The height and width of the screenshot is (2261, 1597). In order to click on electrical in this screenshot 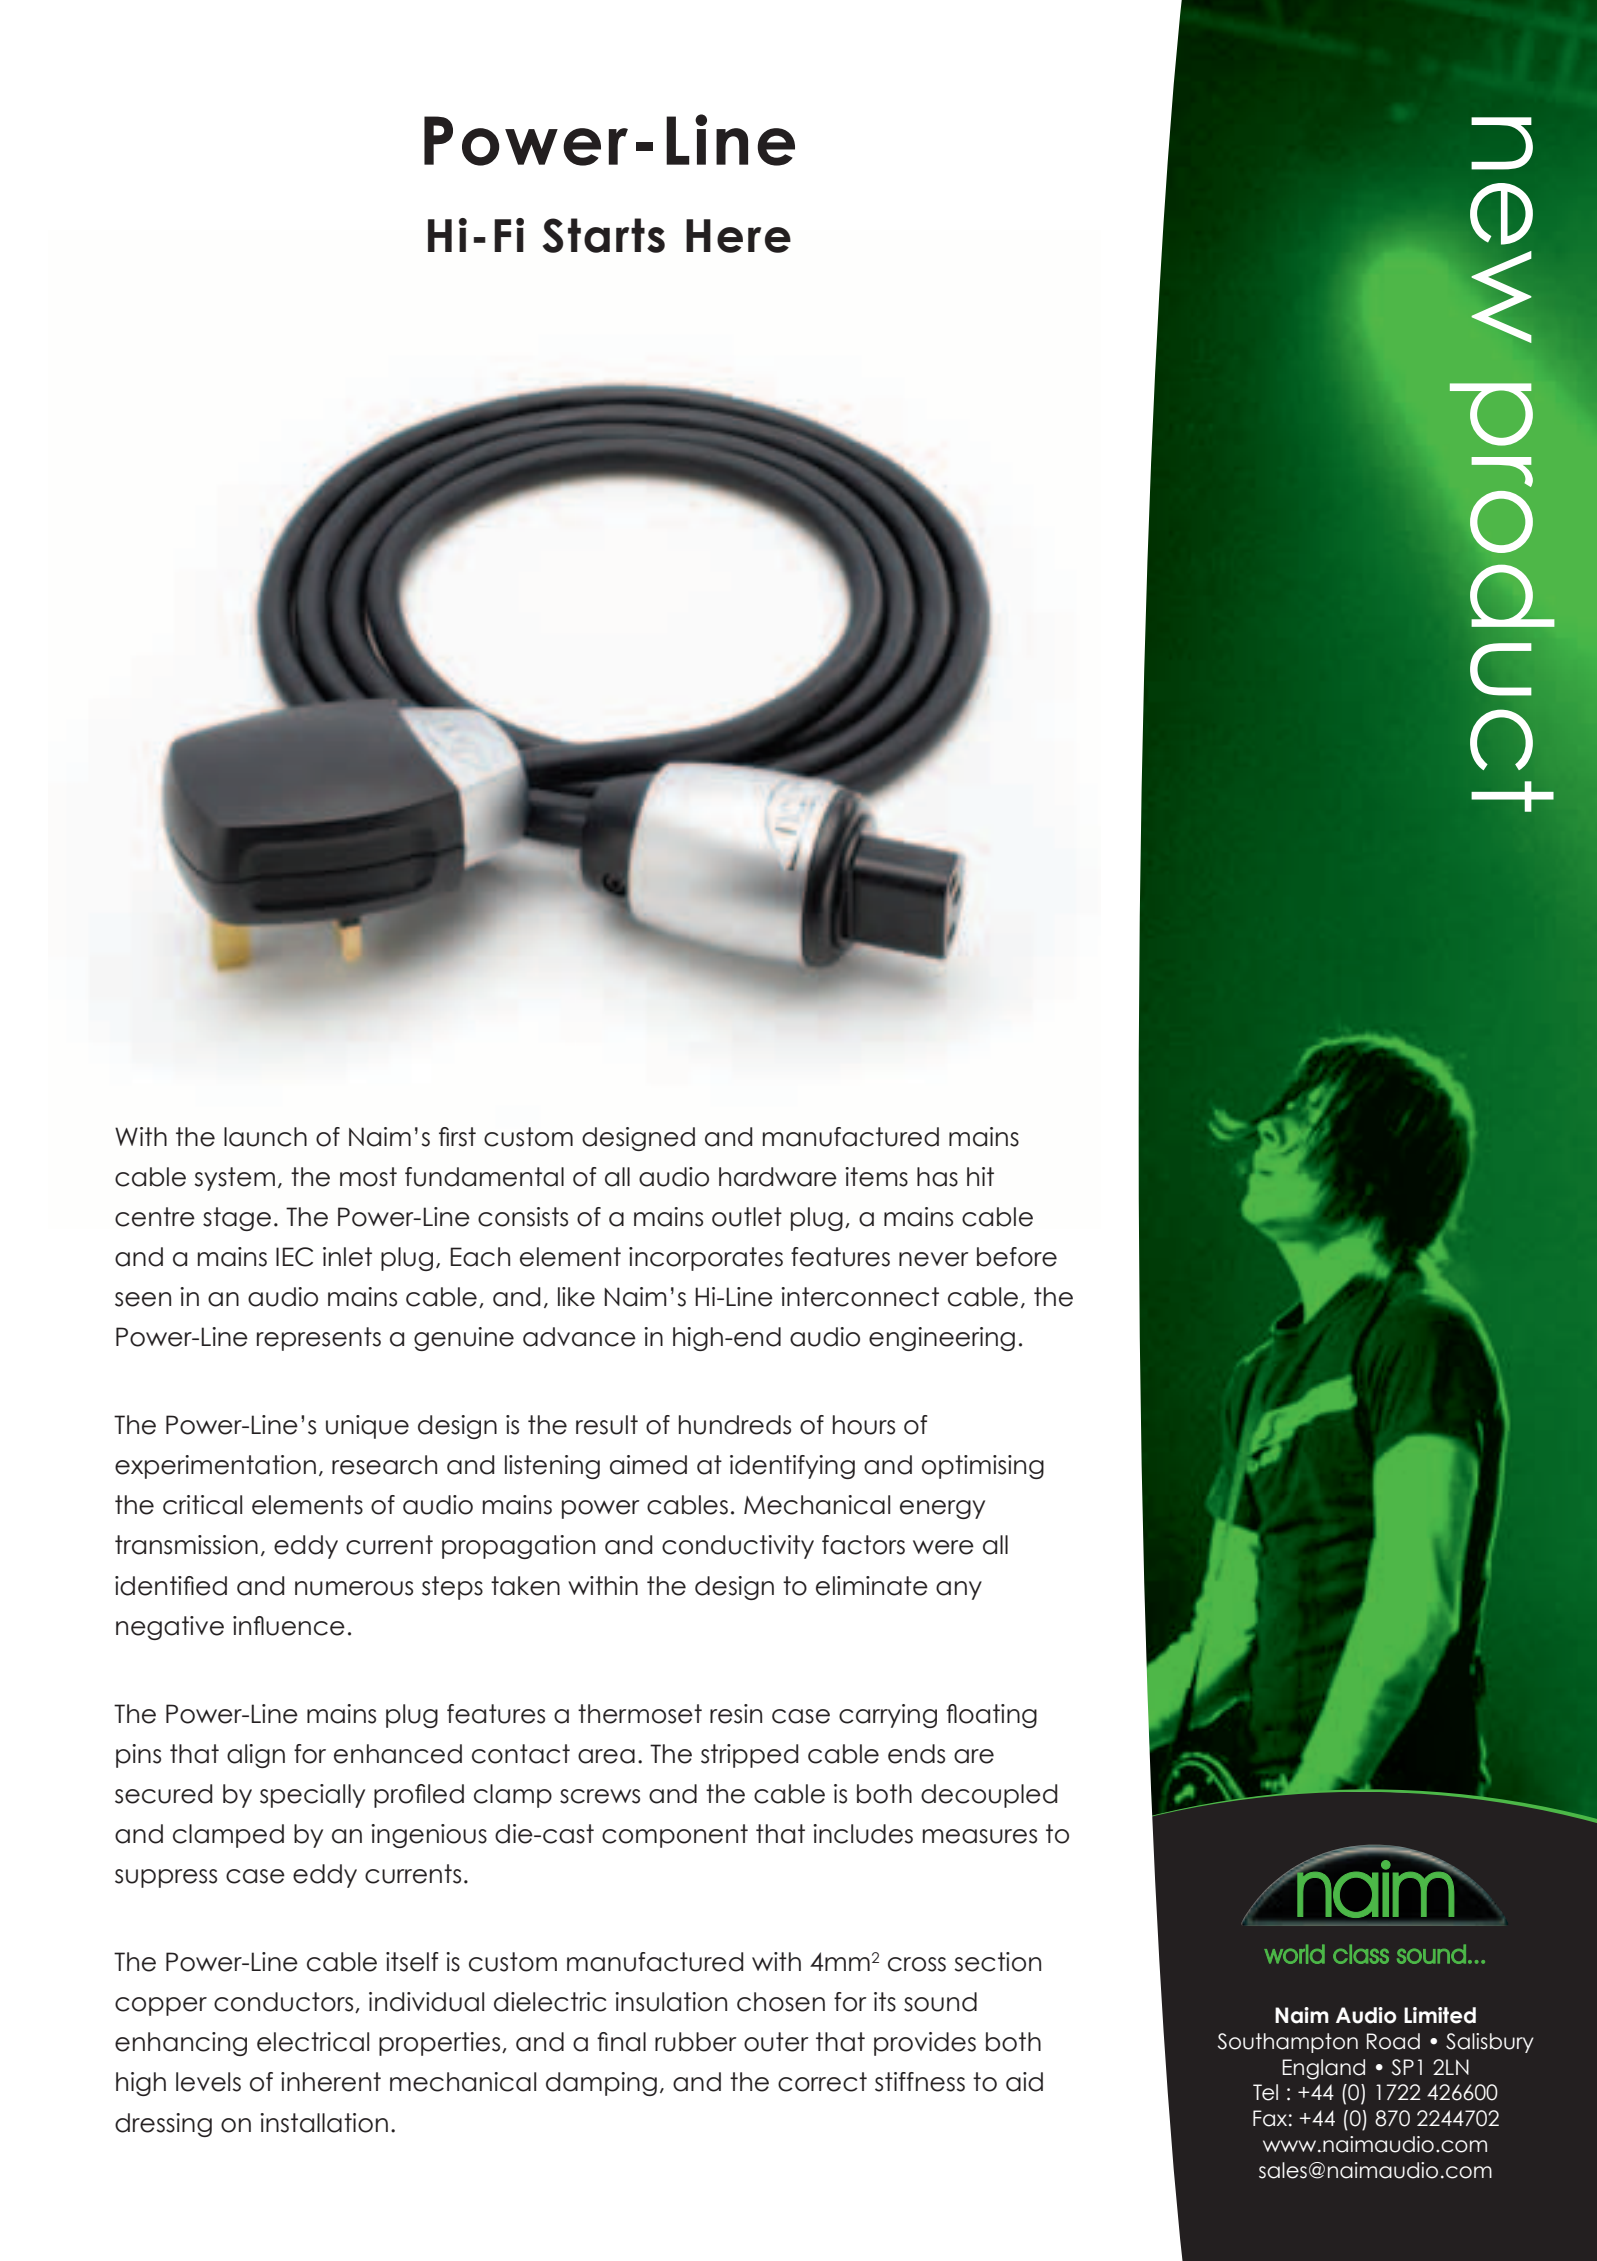, I will do `click(313, 2042)`.
